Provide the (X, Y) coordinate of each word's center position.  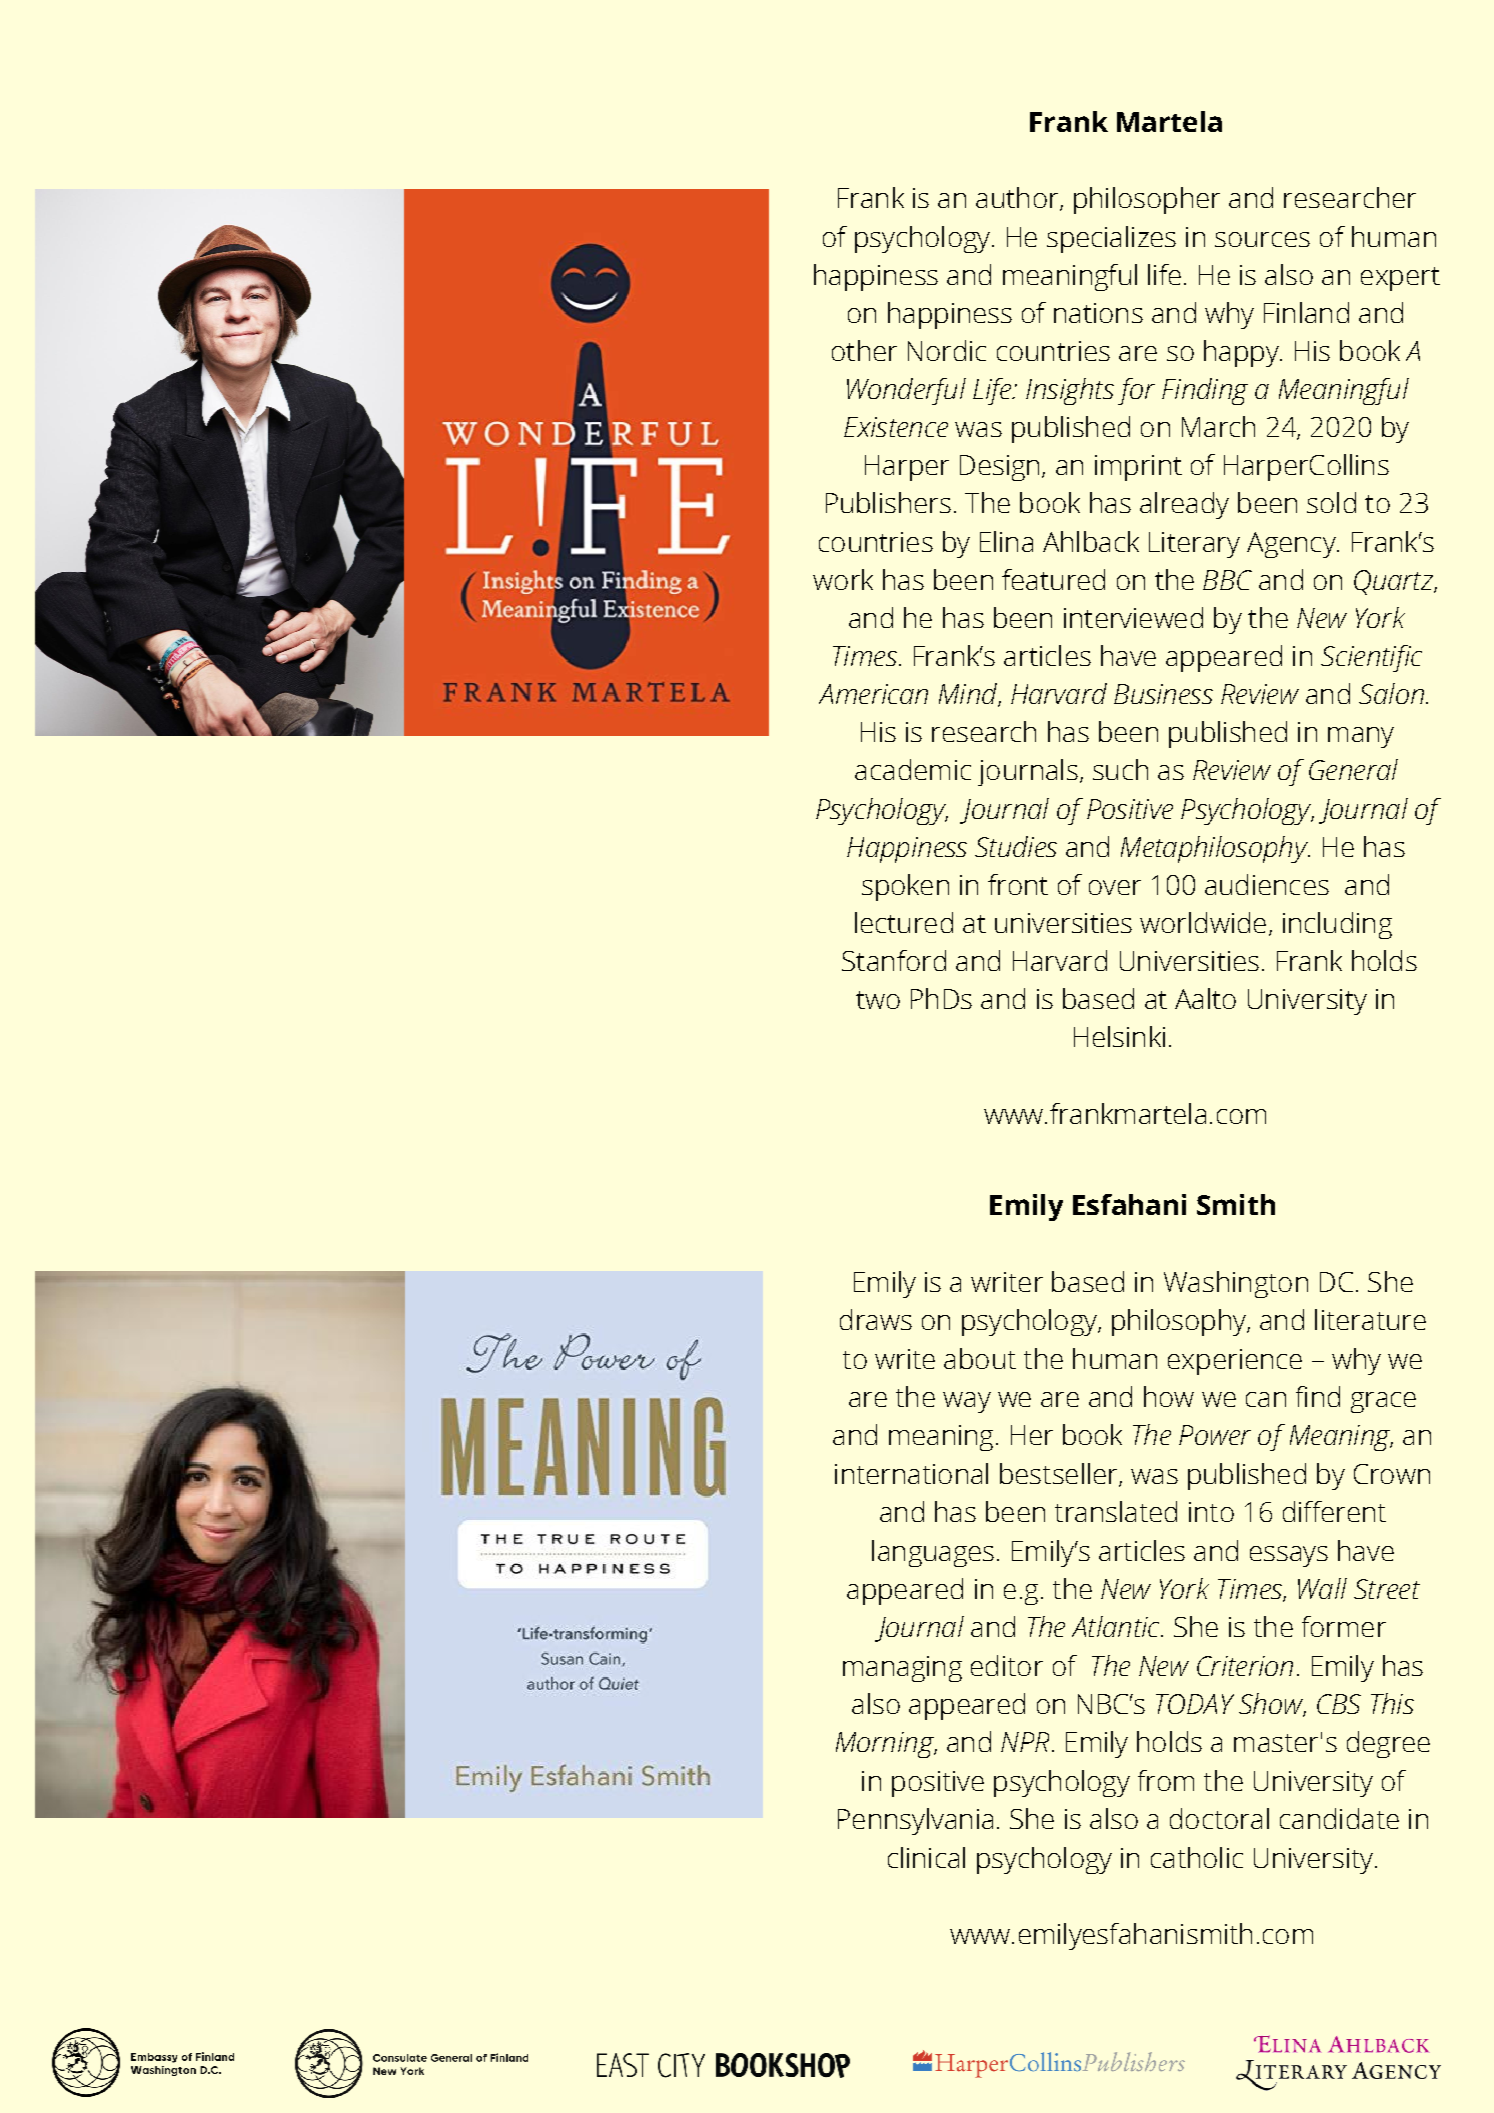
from (1166, 1780)
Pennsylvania (915, 1821)
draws (876, 1319)
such (1120, 769)
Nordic (947, 350)
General (1353, 769)
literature (1370, 1319)
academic (913, 769)
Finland (1306, 312)
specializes (1111, 239)
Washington (1236, 1284)
